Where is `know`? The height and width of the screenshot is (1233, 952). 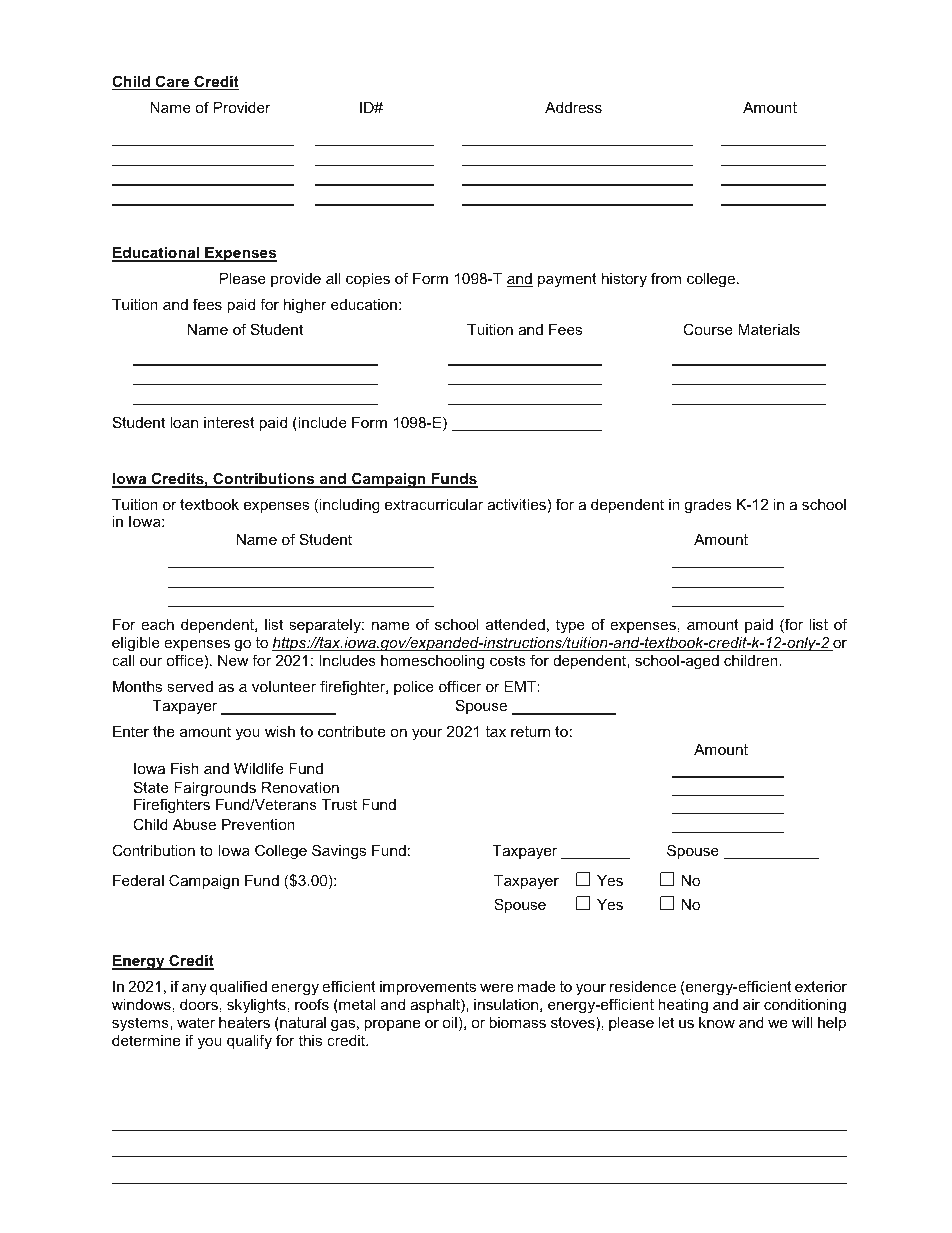
know is located at coordinates (717, 1022).
